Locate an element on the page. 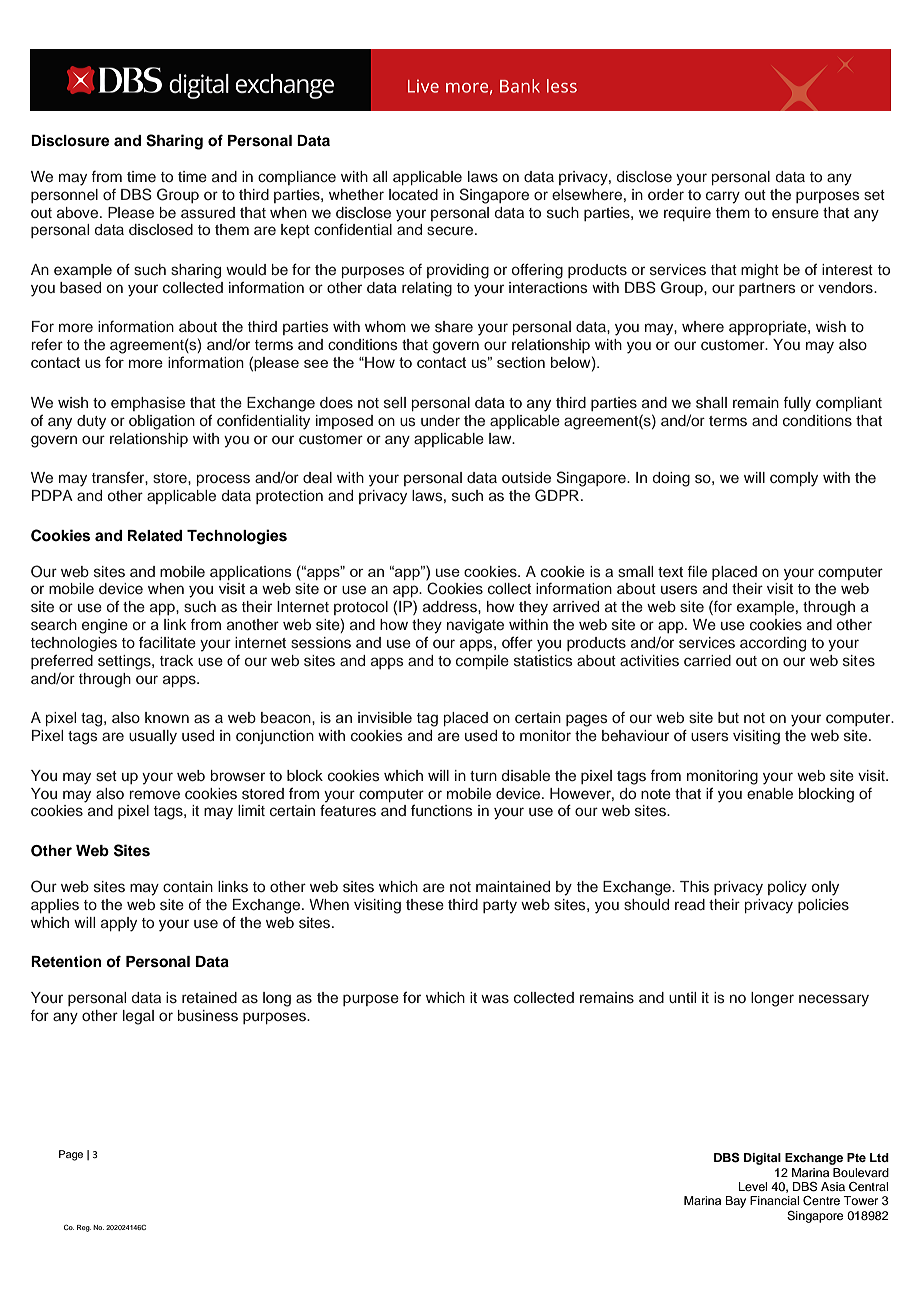 The width and height of the document is (924, 1308). Reg is located at coordinates (84, 1228).
